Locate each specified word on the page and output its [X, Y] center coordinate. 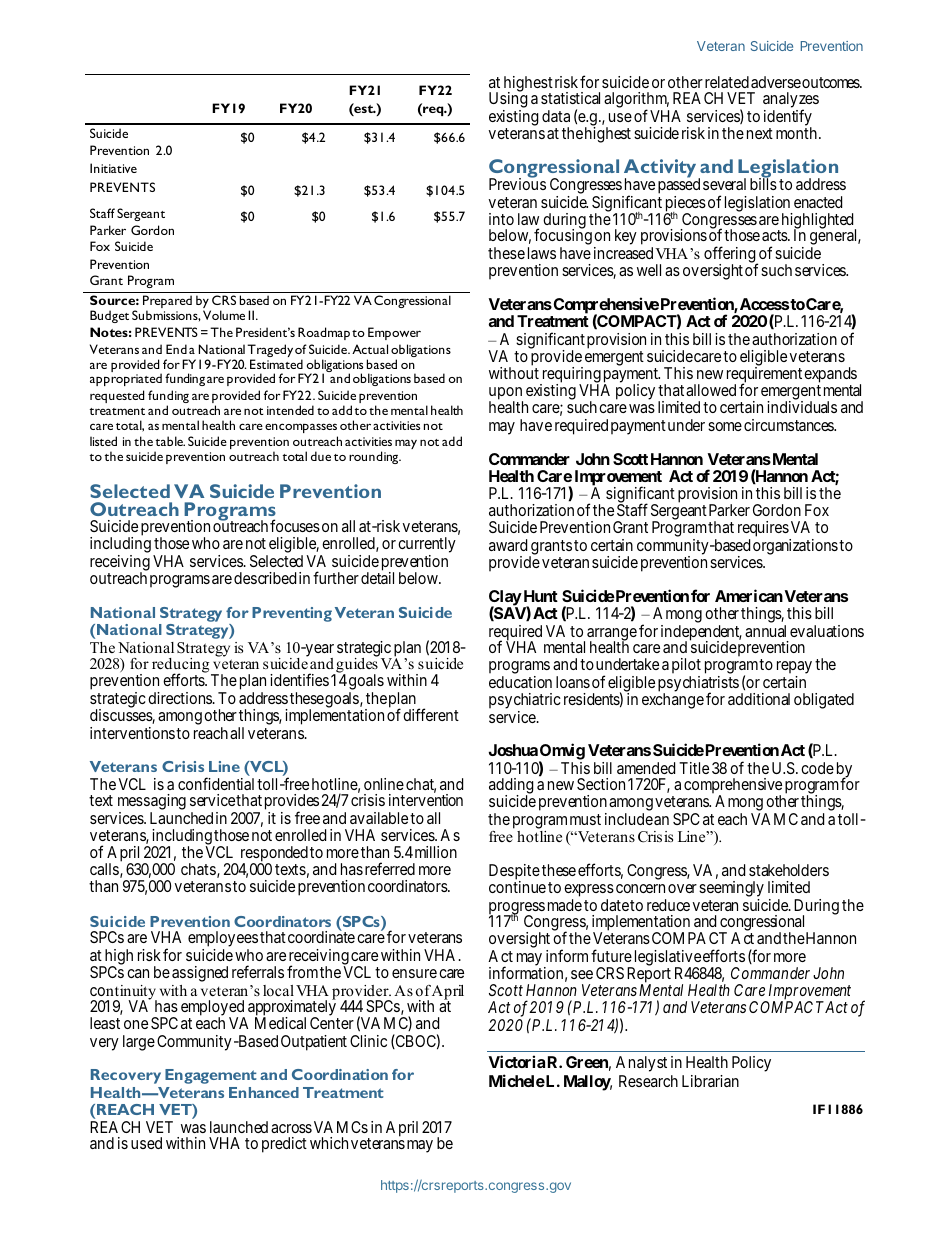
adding [511, 787]
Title [694, 768]
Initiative [113, 168]
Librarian [710, 1081]
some [725, 426]
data [556, 116]
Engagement [211, 1076]
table [170, 441]
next [760, 133]
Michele [517, 1080]
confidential [216, 783]
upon [506, 394]
